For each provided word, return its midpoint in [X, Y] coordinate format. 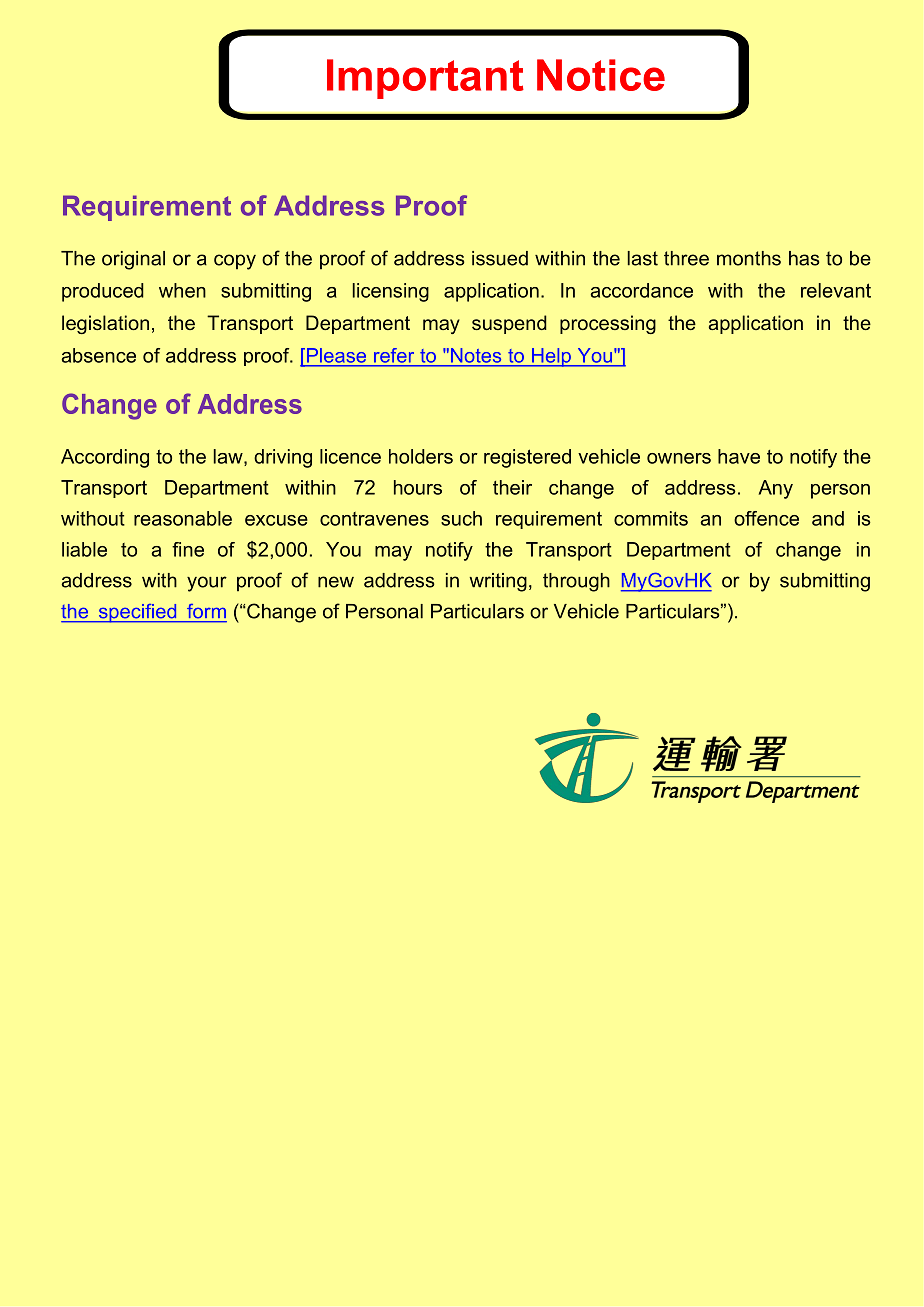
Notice [601, 75]
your [207, 584]
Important [425, 79]
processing [608, 324]
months [749, 258]
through [576, 582]
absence [98, 355]
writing [498, 582]
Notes [476, 355]
